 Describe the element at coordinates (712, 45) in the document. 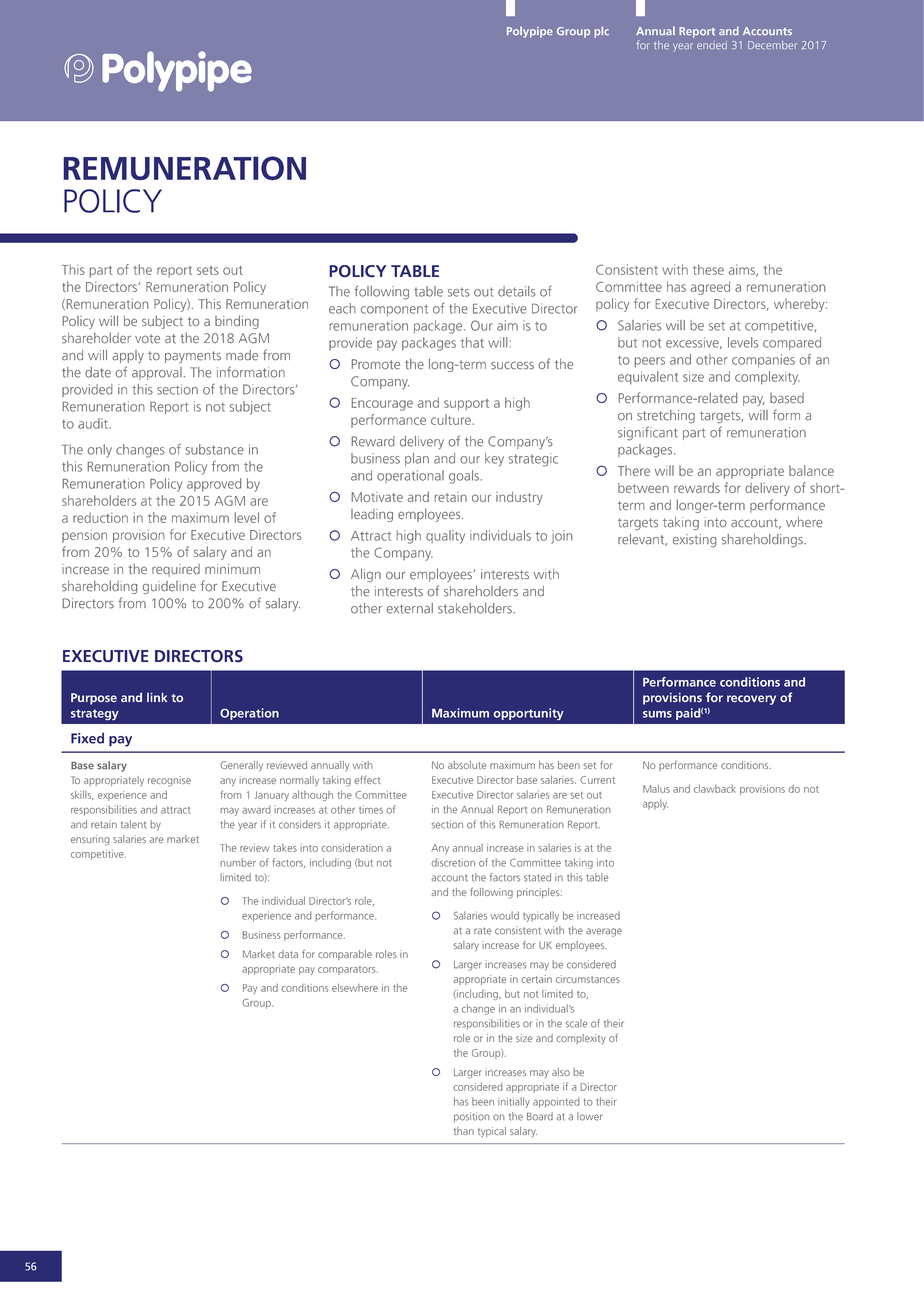

I see `ended` at that location.
